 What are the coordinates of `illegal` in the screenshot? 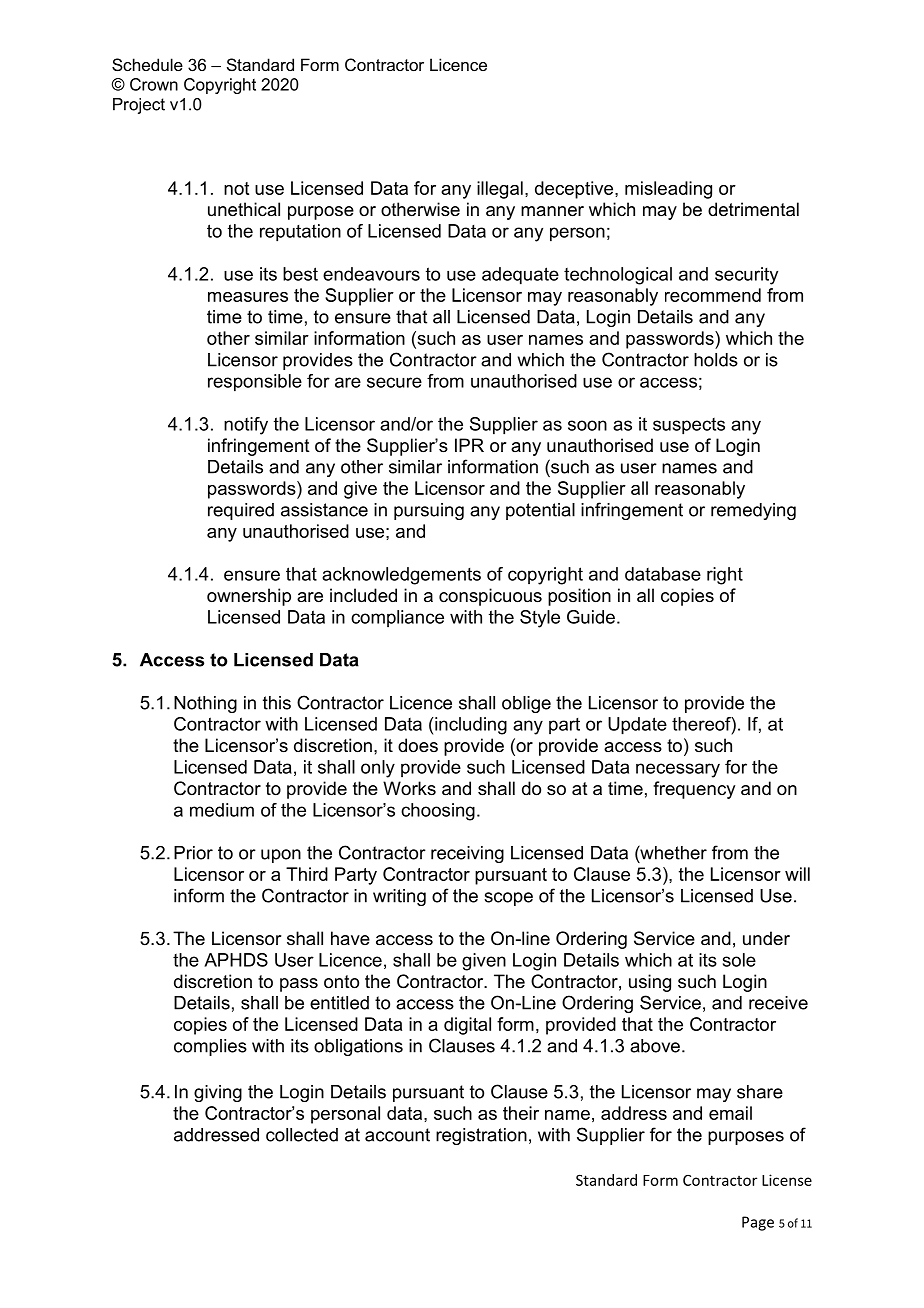 It's located at (500, 190).
